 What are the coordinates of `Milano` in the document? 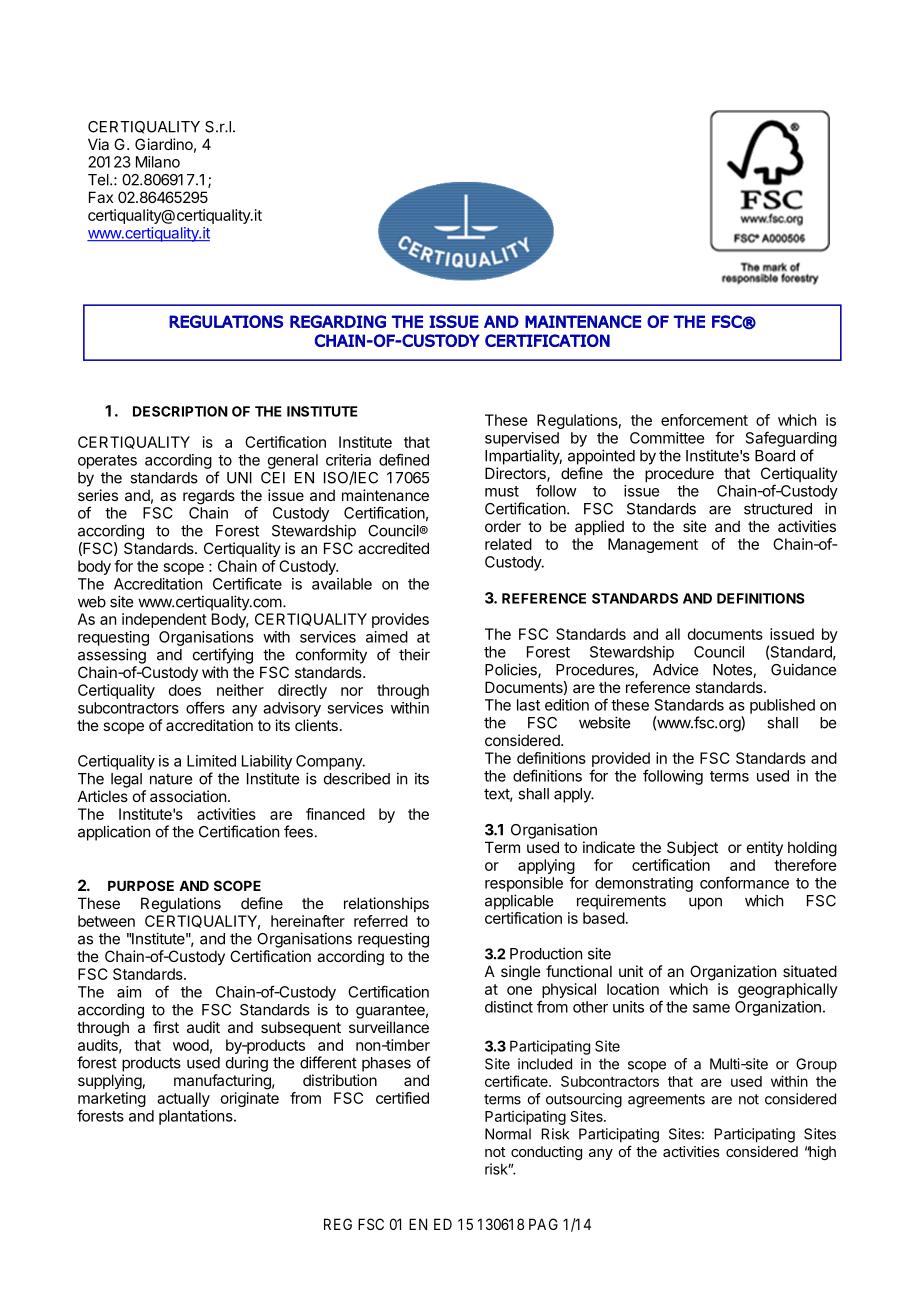 It's located at (158, 162).
